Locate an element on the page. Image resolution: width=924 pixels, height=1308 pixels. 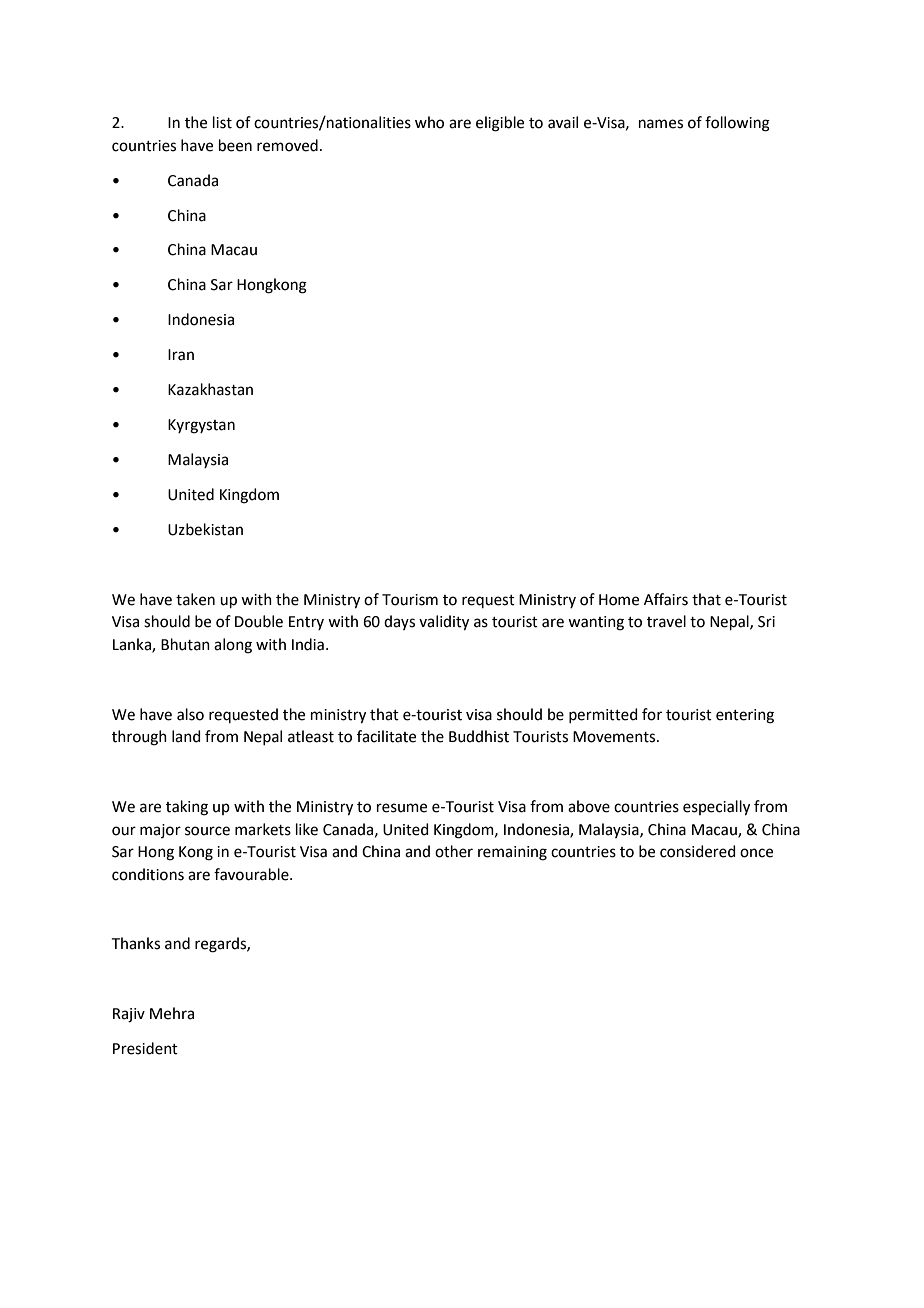
travel is located at coordinates (666, 621).
